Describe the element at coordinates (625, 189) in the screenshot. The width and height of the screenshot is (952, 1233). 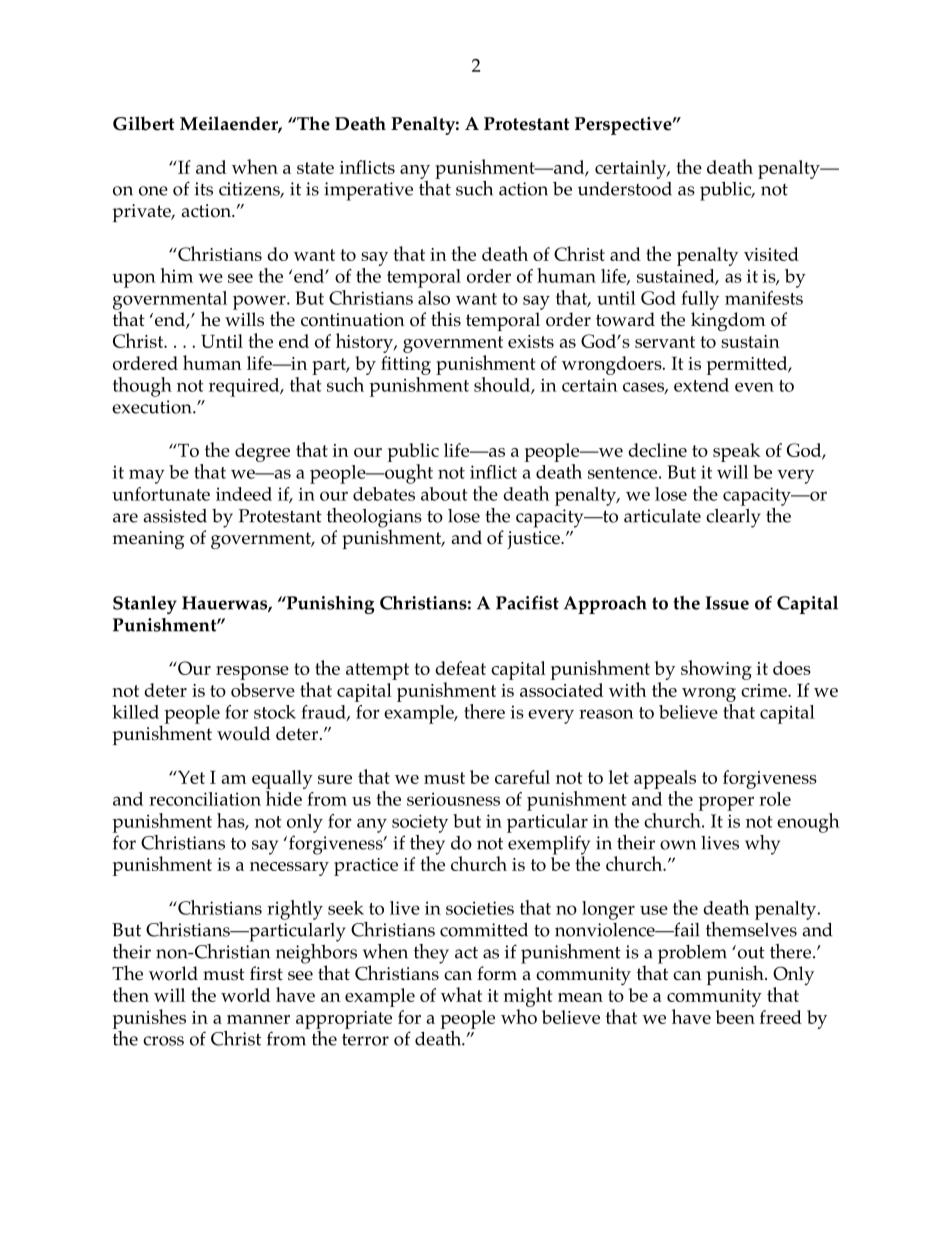
I see `understood` at that location.
